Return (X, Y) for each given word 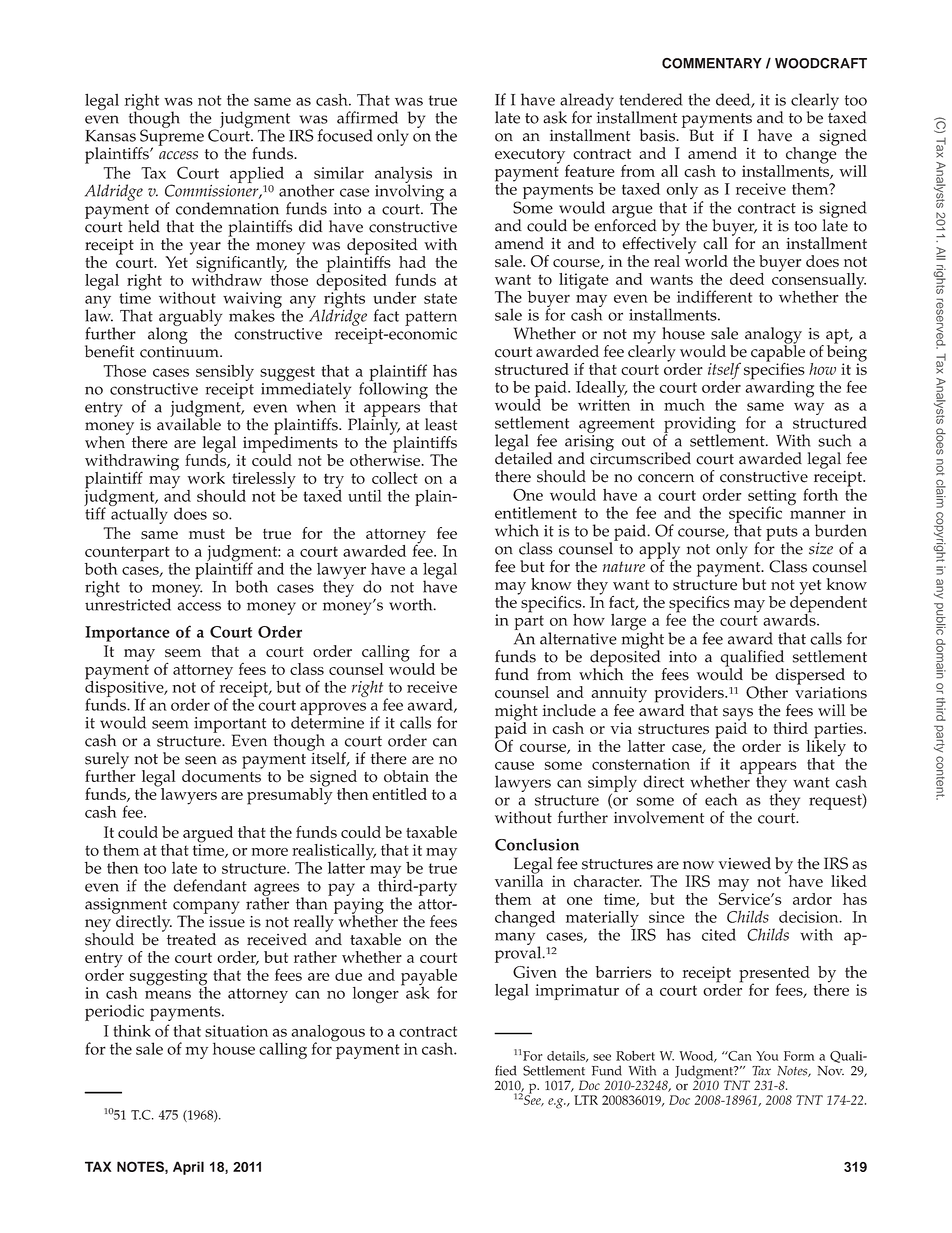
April (188, 1168)
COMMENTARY (712, 63)
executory (531, 157)
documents (222, 775)
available (189, 423)
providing (700, 425)
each (721, 799)
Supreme (172, 137)
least (441, 424)
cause (514, 765)
